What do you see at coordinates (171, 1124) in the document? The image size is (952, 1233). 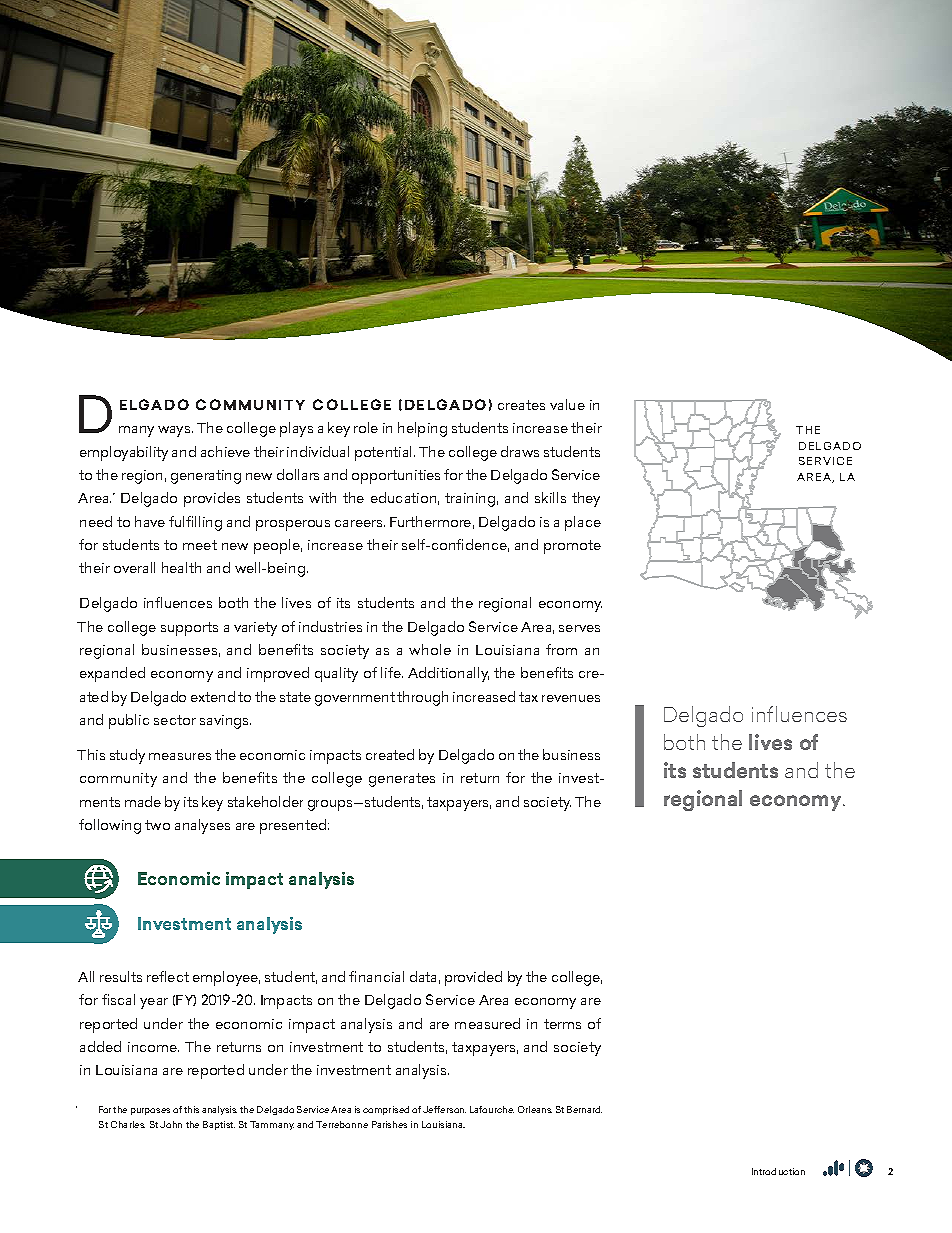 I see `John` at bounding box center [171, 1124].
